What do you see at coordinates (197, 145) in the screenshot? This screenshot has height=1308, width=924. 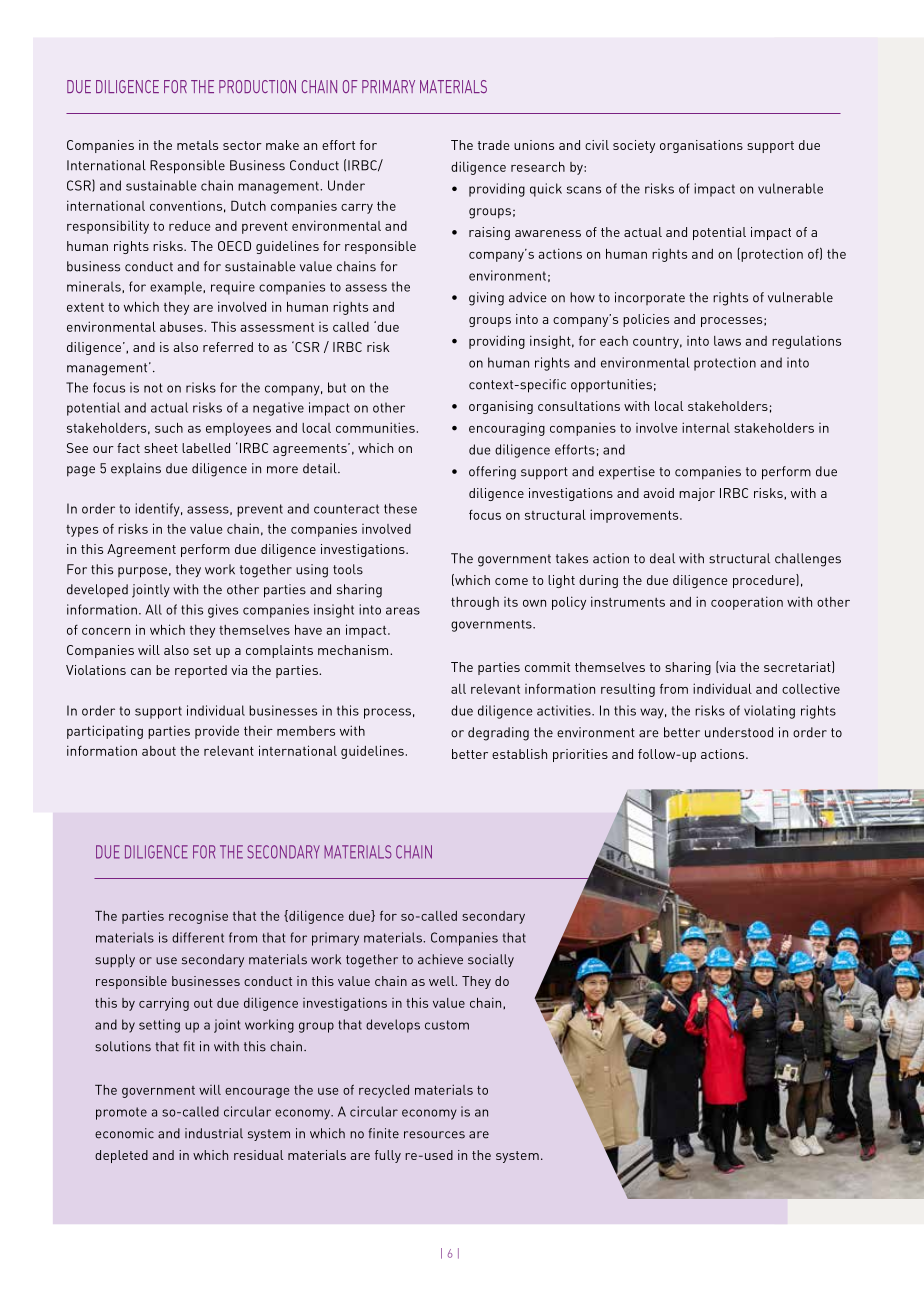 I see `metals` at bounding box center [197, 145].
